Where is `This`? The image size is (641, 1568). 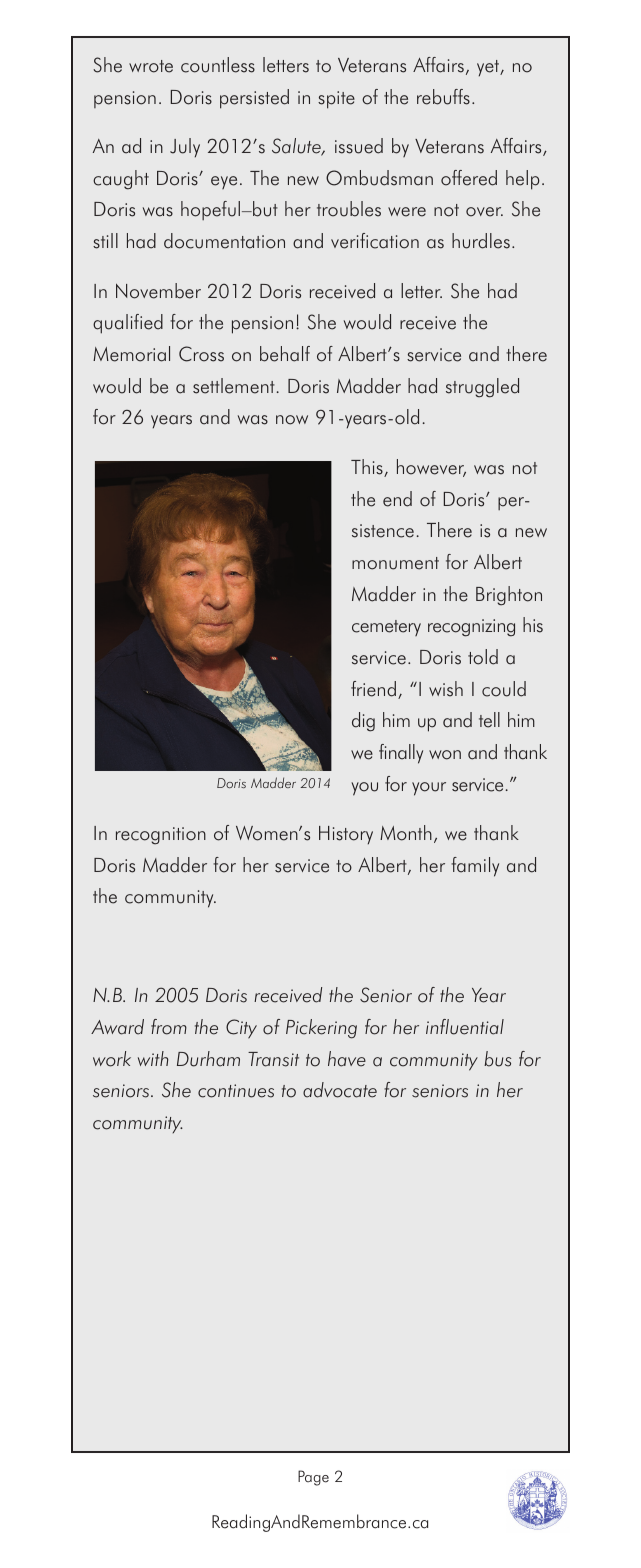
This is located at coordinates (368, 468).
